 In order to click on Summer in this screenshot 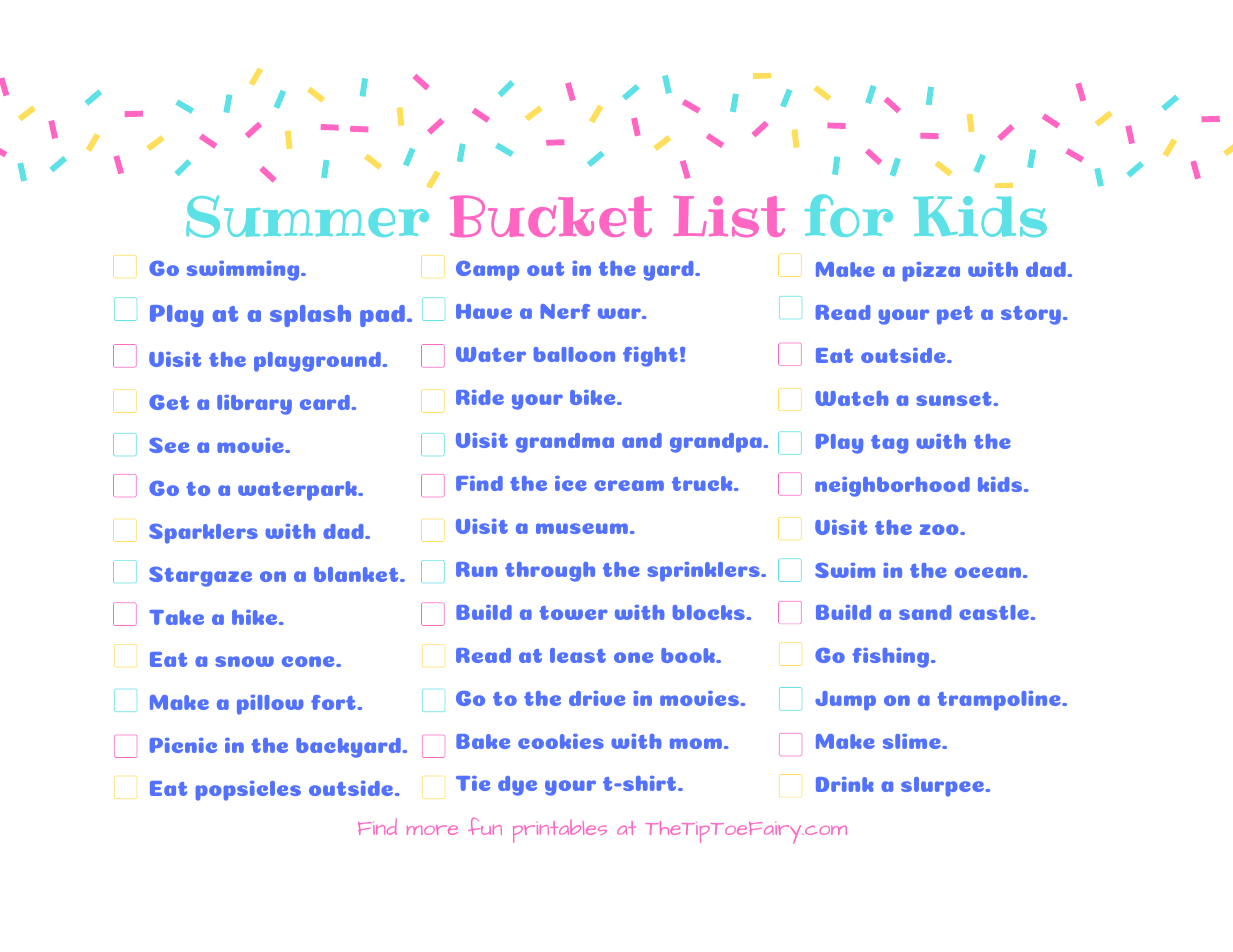, I will do `click(307, 217)`.
